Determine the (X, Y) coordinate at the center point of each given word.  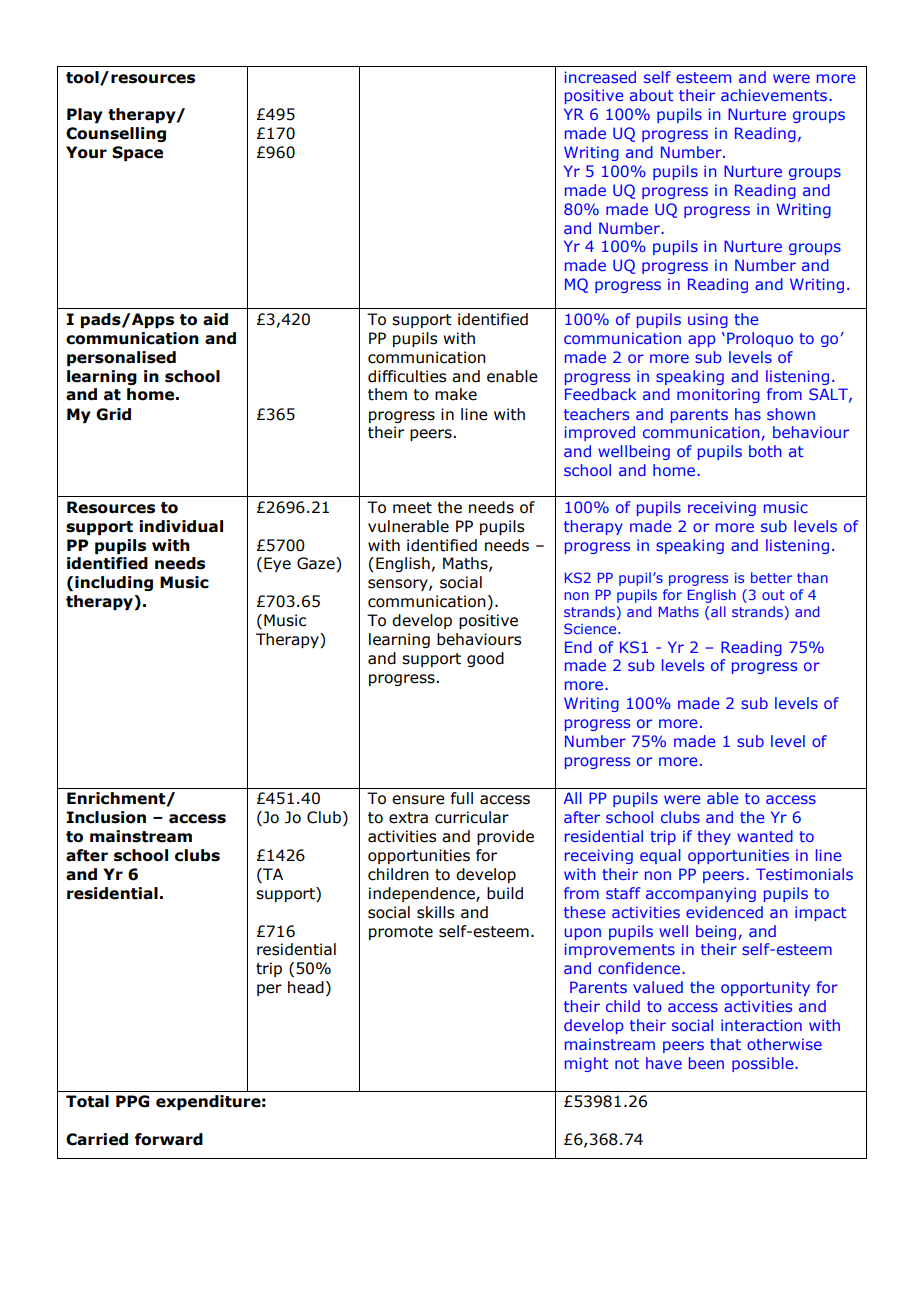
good (485, 659)
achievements (775, 95)
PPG (132, 1101)
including (114, 583)
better (771, 577)
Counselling (116, 134)
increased (600, 77)
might (587, 1064)
